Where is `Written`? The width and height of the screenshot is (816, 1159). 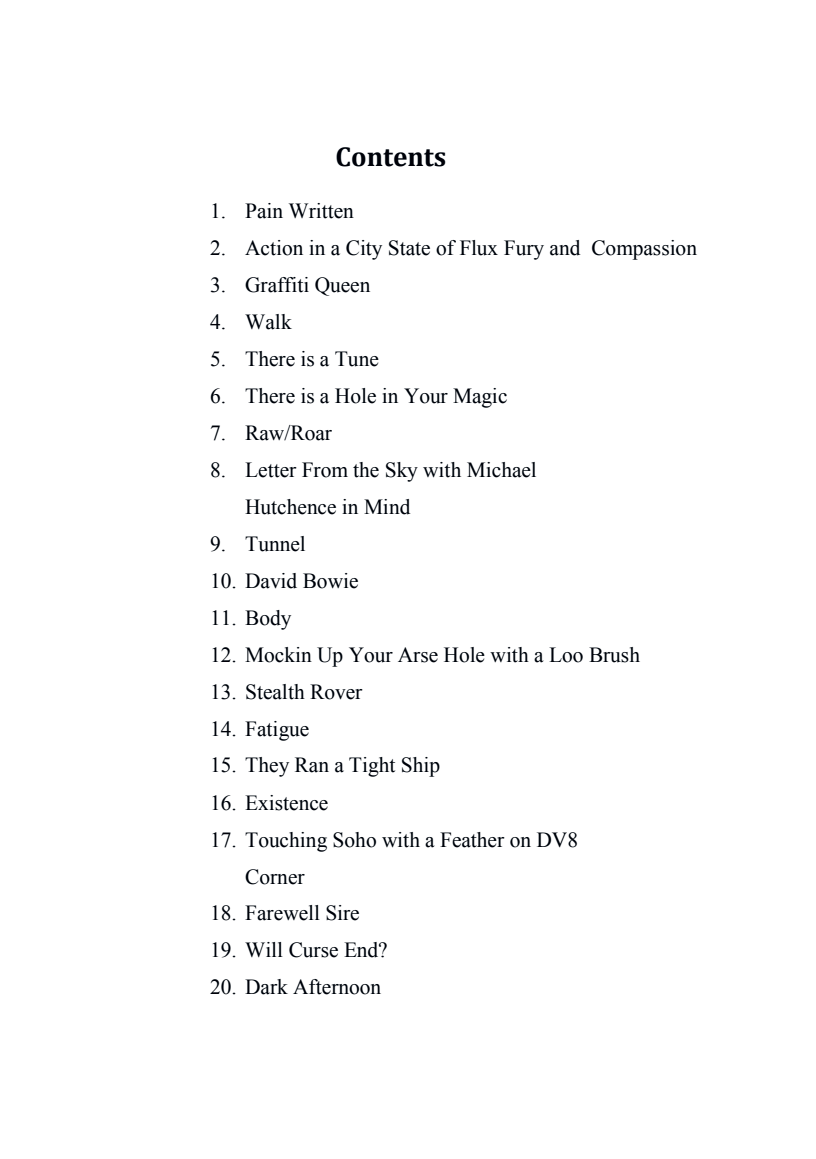
Written is located at coordinates (321, 211).
